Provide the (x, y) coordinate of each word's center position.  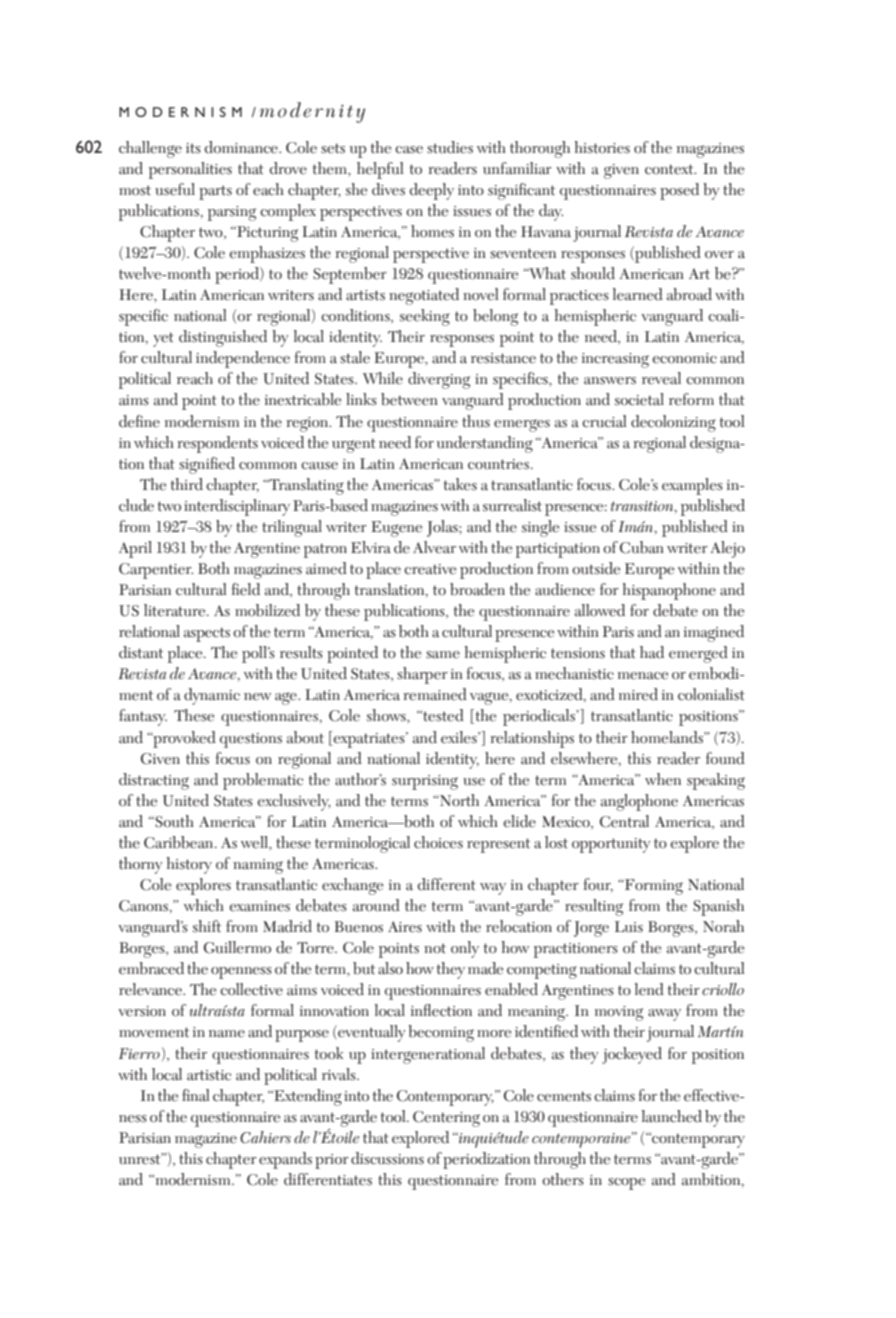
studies (450, 147)
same (443, 655)
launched (672, 1116)
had (652, 652)
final (196, 1095)
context (670, 169)
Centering (446, 1119)
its (193, 148)
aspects (207, 634)
